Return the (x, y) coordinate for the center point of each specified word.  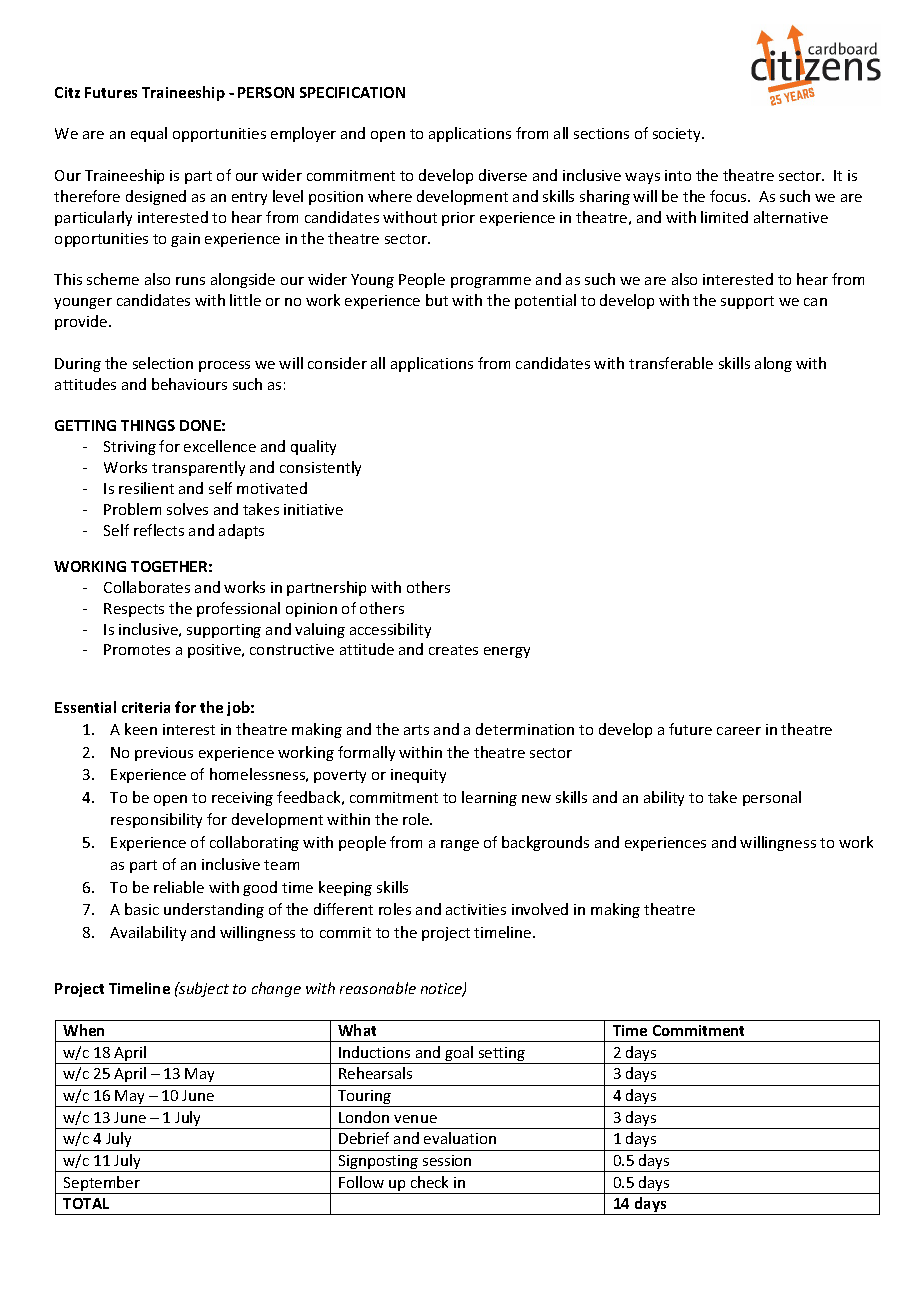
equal (149, 134)
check (429, 1182)
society (678, 135)
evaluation (460, 1138)
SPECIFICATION (352, 92)
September (102, 1185)
